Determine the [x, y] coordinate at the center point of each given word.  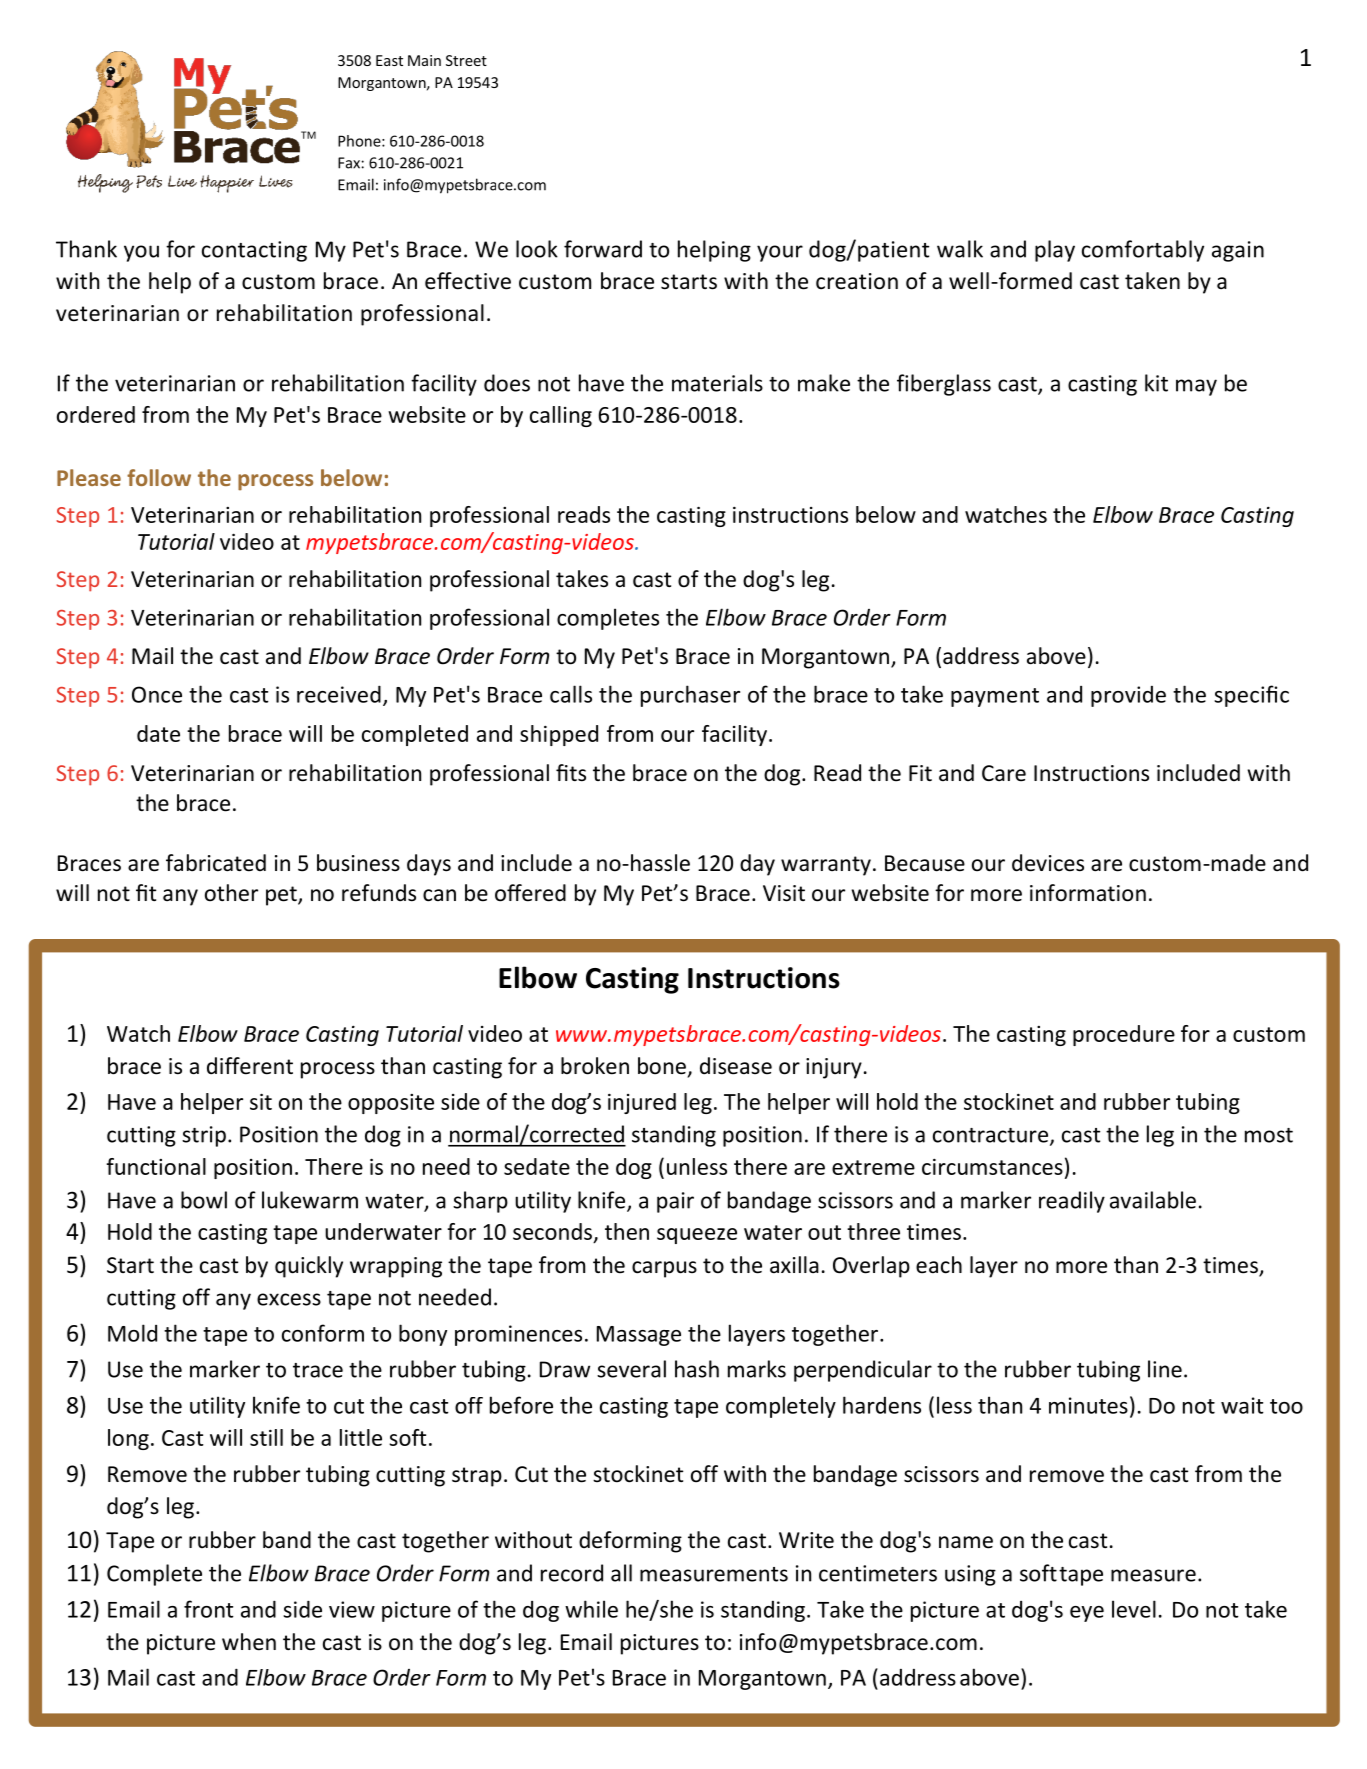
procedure [1124, 1035]
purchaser [690, 696]
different [250, 1066]
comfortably [1143, 251]
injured [642, 1103]
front [209, 1609]
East [389, 60]
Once [157, 694]
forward [603, 249]
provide [1128, 696]
